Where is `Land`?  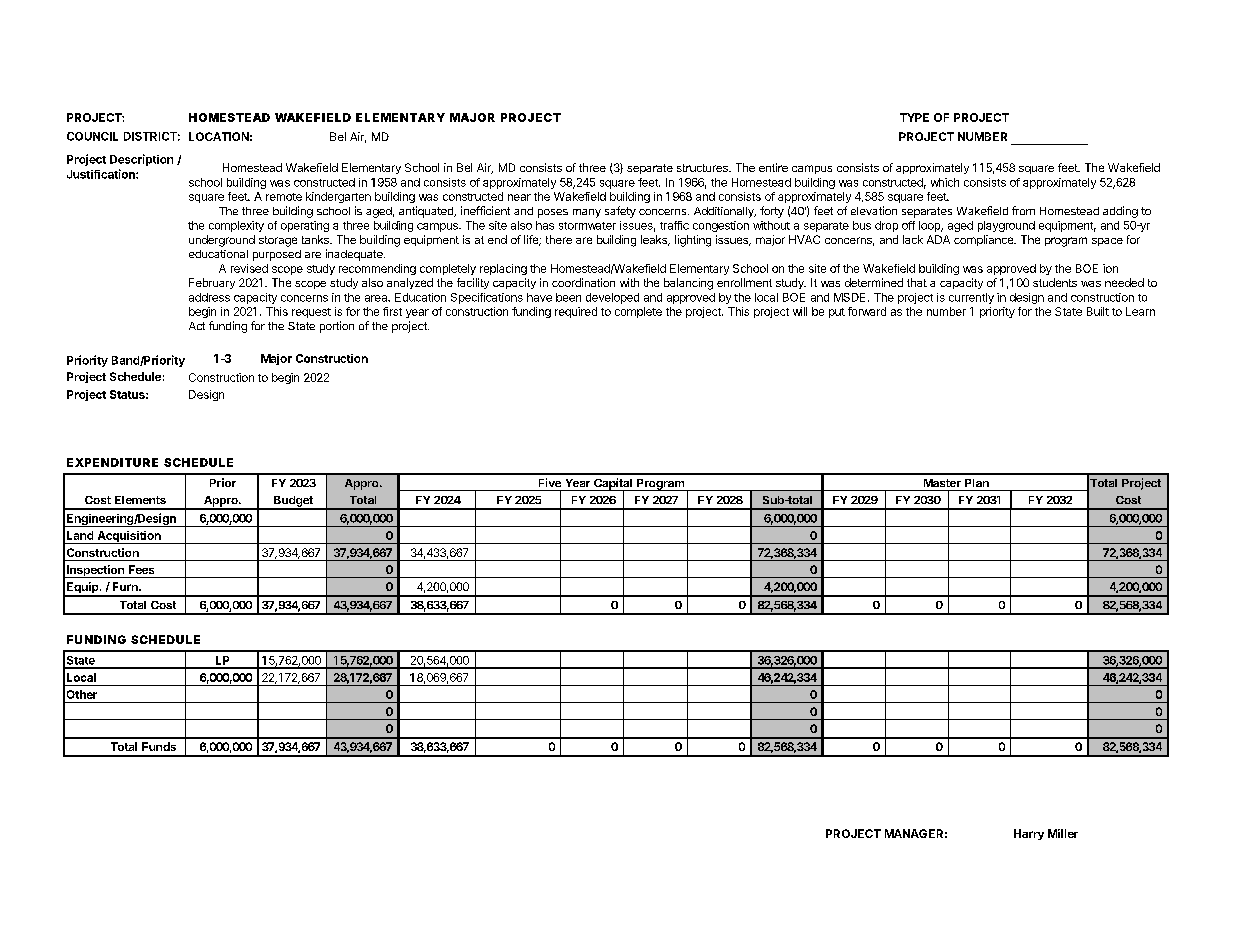
Land is located at coordinates (80, 535).
